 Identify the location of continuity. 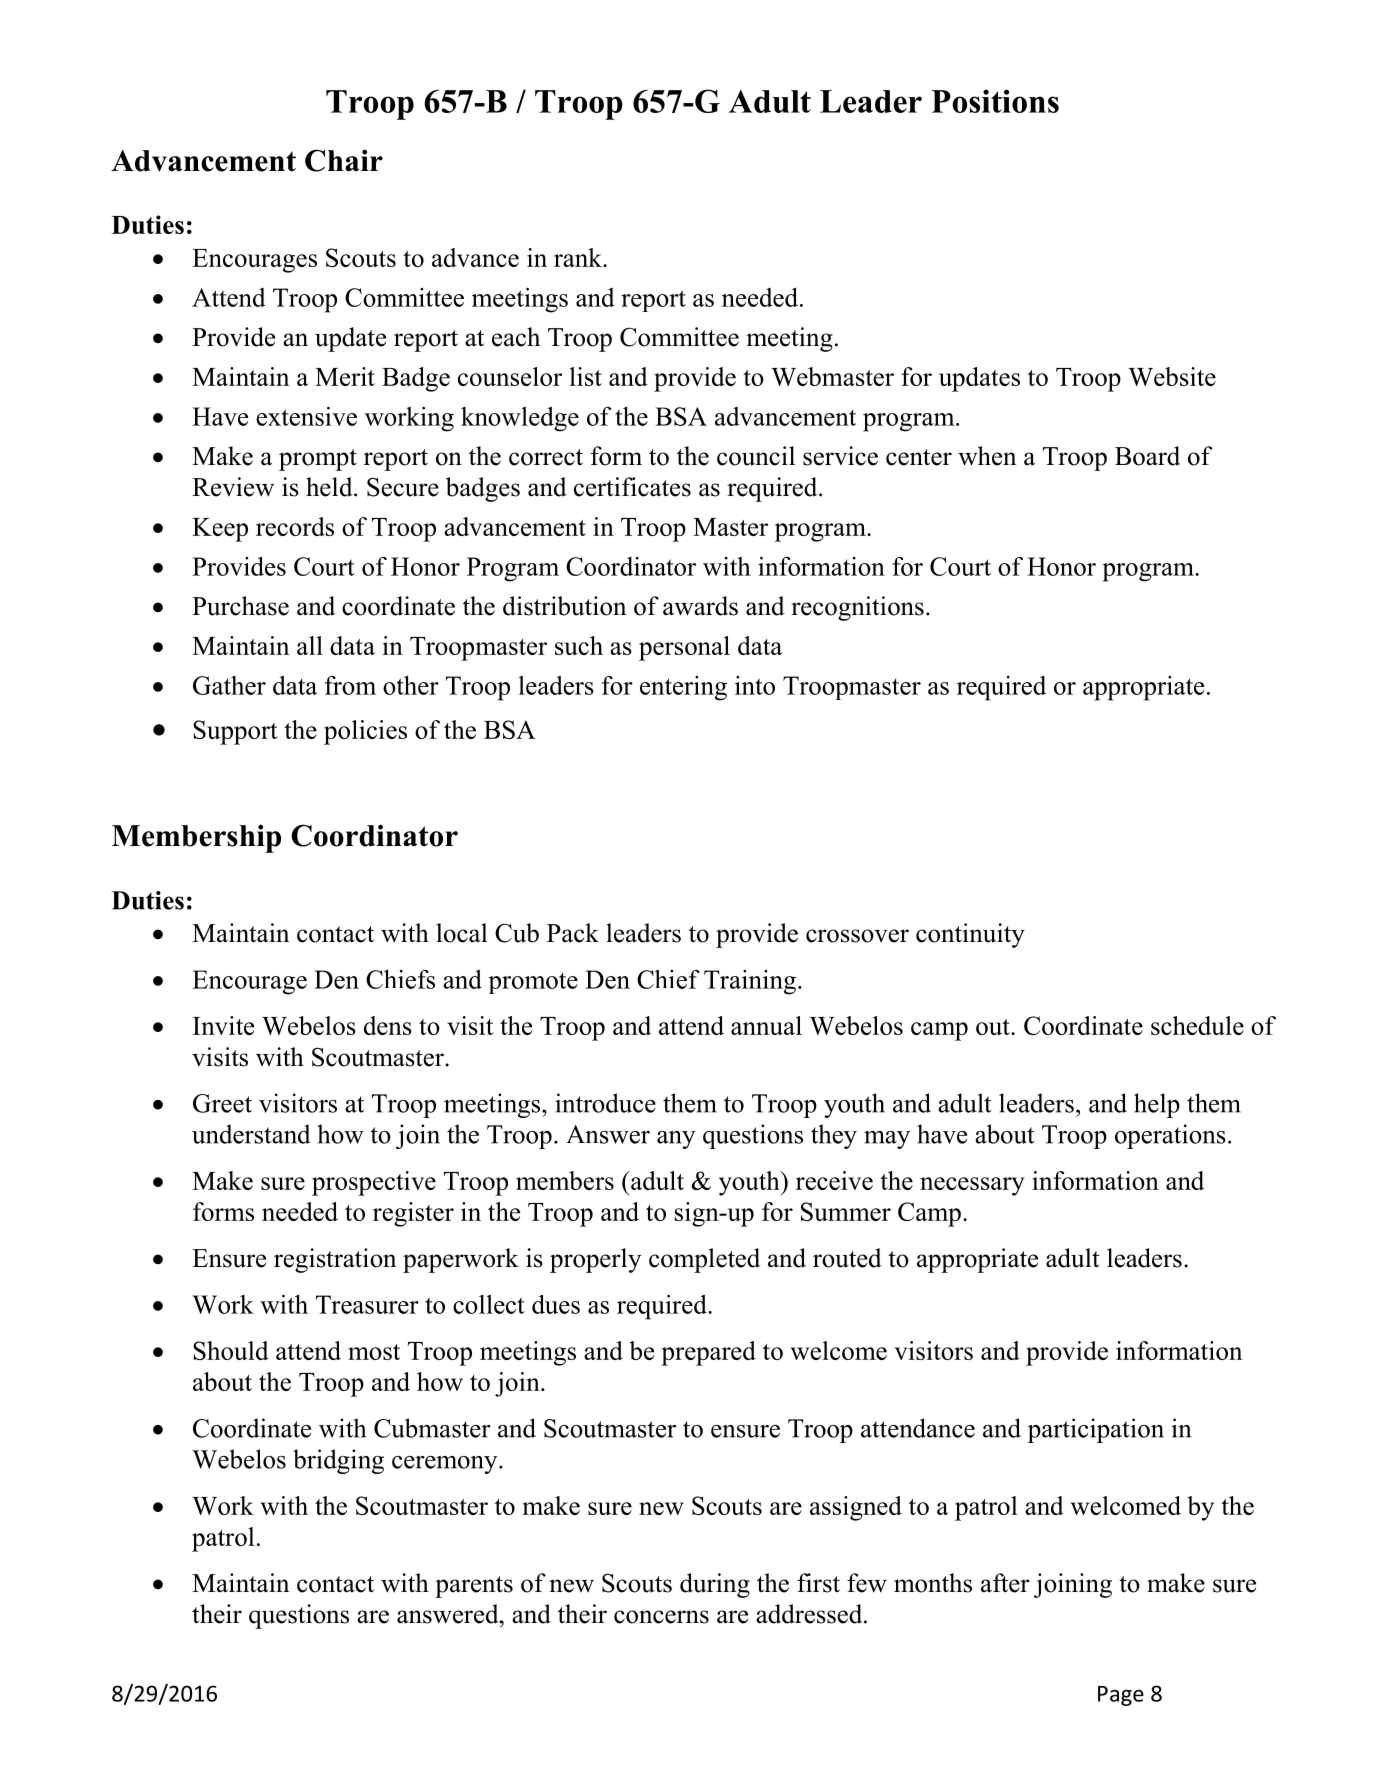
(970, 935).
